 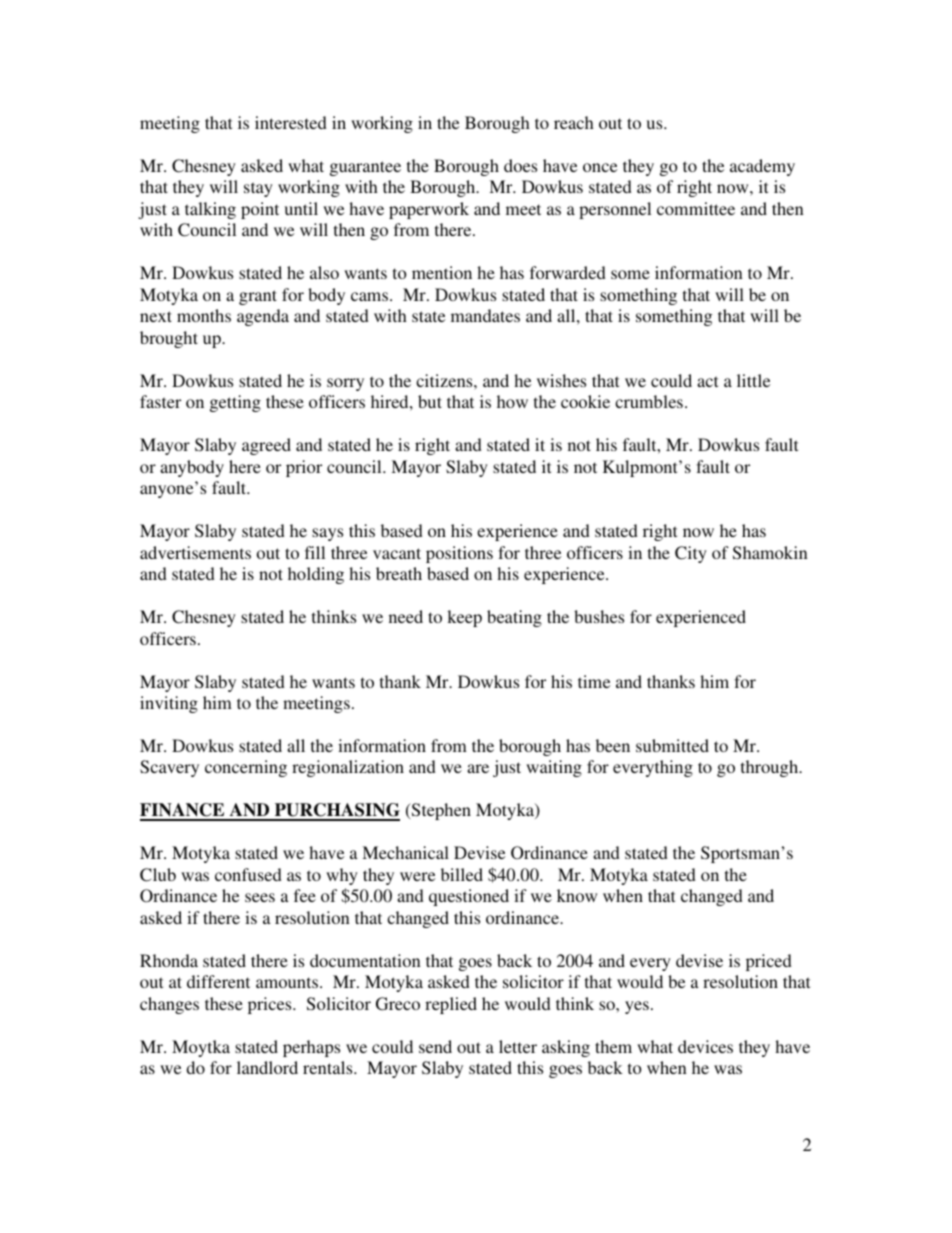 What do you see at coordinates (707, 381) in the document?
I see `act` at bounding box center [707, 381].
